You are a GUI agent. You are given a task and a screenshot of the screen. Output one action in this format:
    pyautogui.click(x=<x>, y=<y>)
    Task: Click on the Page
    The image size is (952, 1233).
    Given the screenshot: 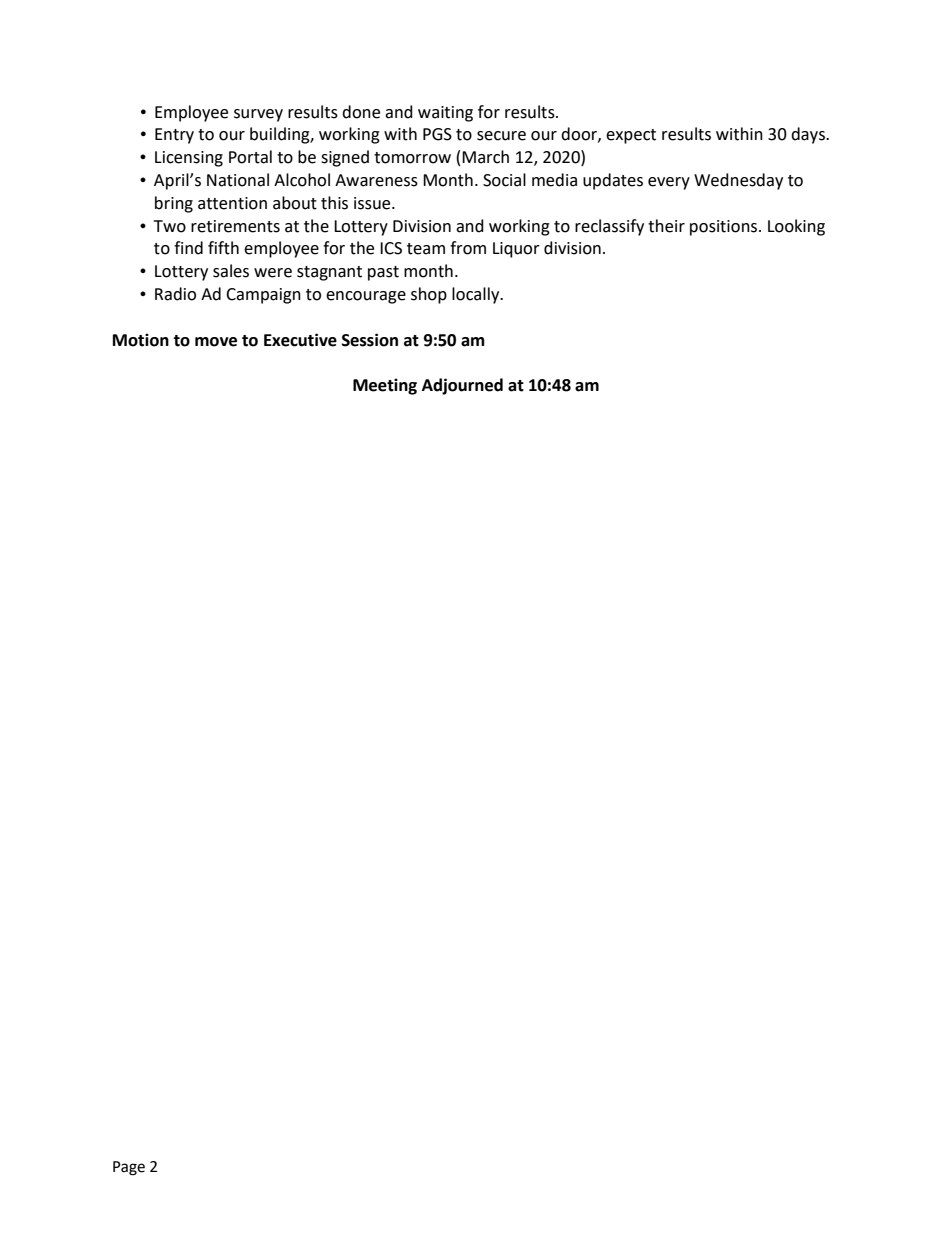 What is the action you would take?
    pyautogui.click(x=129, y=1168)
